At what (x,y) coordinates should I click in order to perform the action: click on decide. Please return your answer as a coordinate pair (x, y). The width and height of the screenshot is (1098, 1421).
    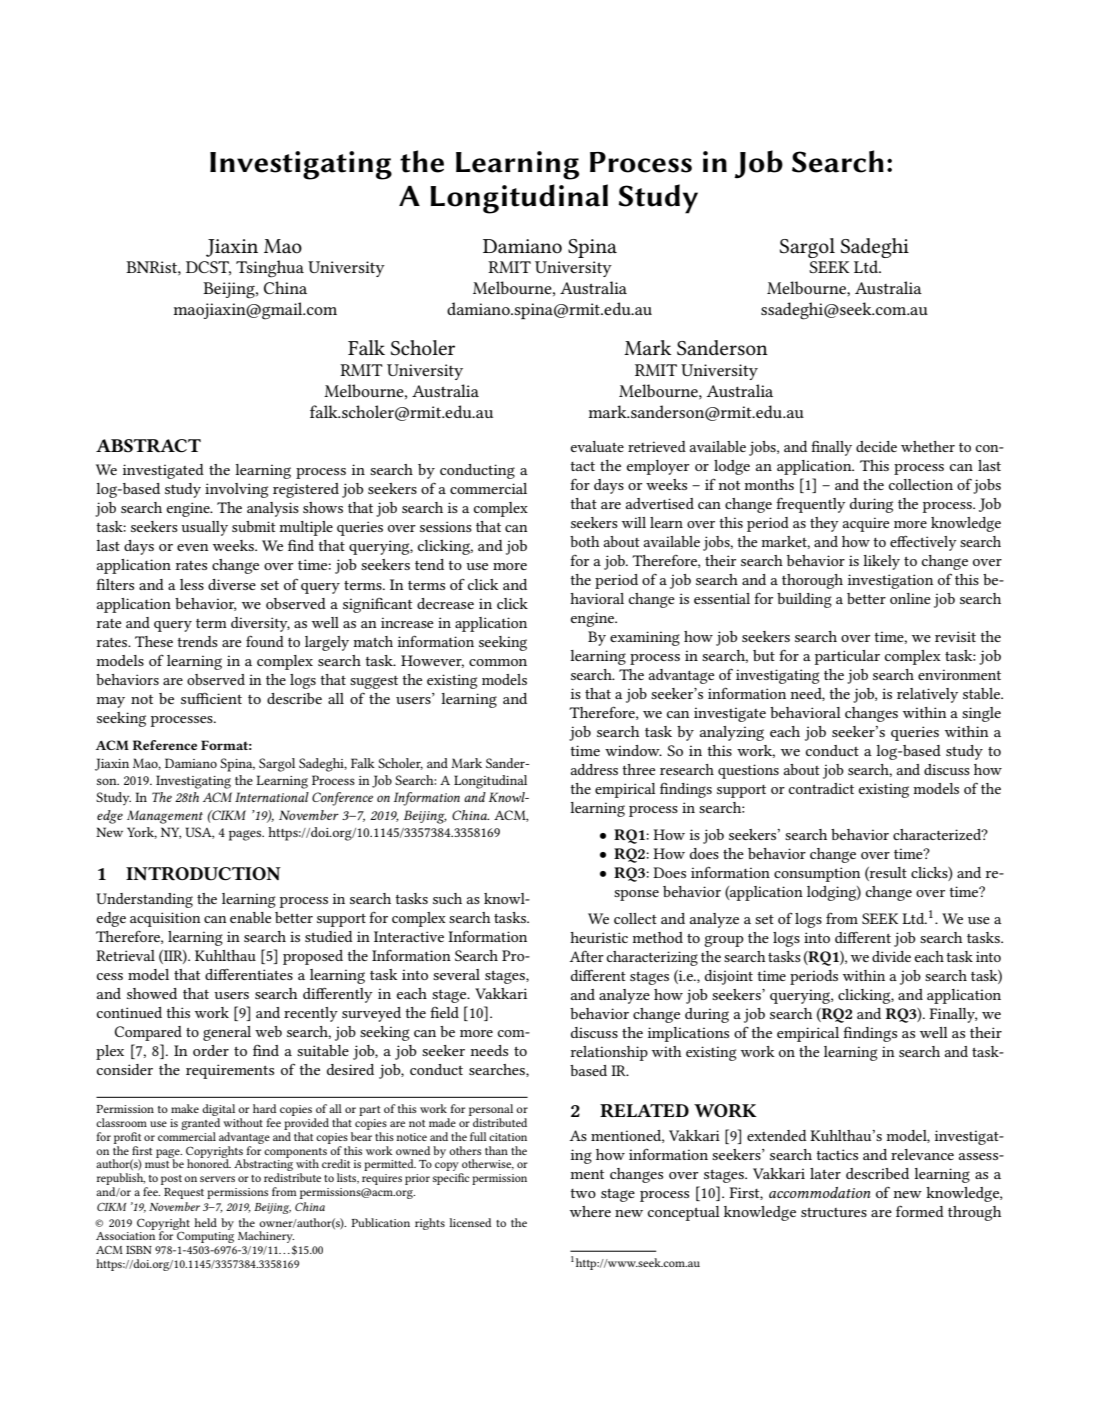
    Looking at the image, I should click on (876, 446).
